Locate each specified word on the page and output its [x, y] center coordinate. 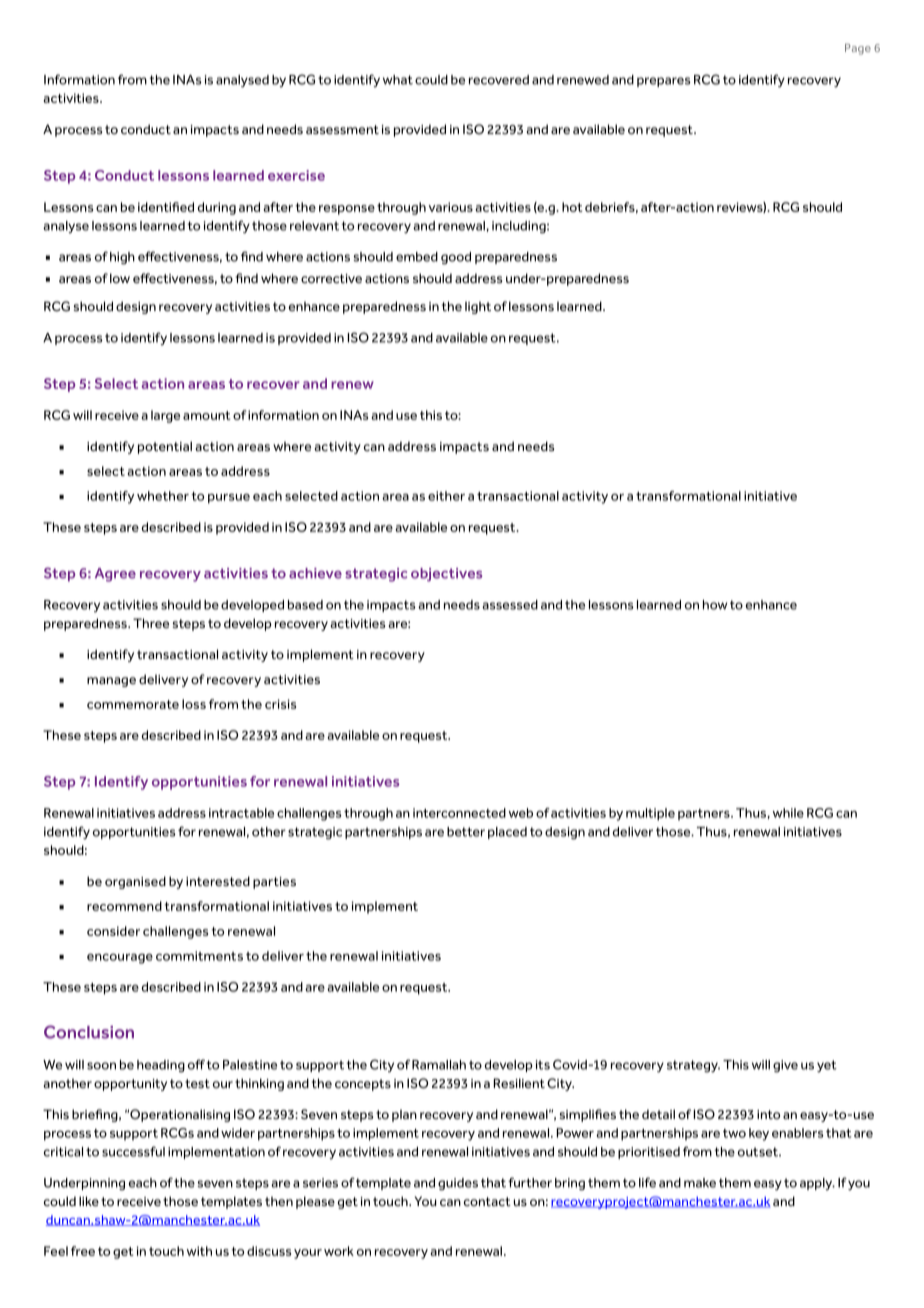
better [466, 832]
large [165, 416]
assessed [510, 605]
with [199, 1251]
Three [151, 623]
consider [113, 931]
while [788, 813]
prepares [664, 82]
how [715, 605]
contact [487, 1201]
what [398, 80]
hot [572, 207]
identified [166, 207]
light [478, 307]
